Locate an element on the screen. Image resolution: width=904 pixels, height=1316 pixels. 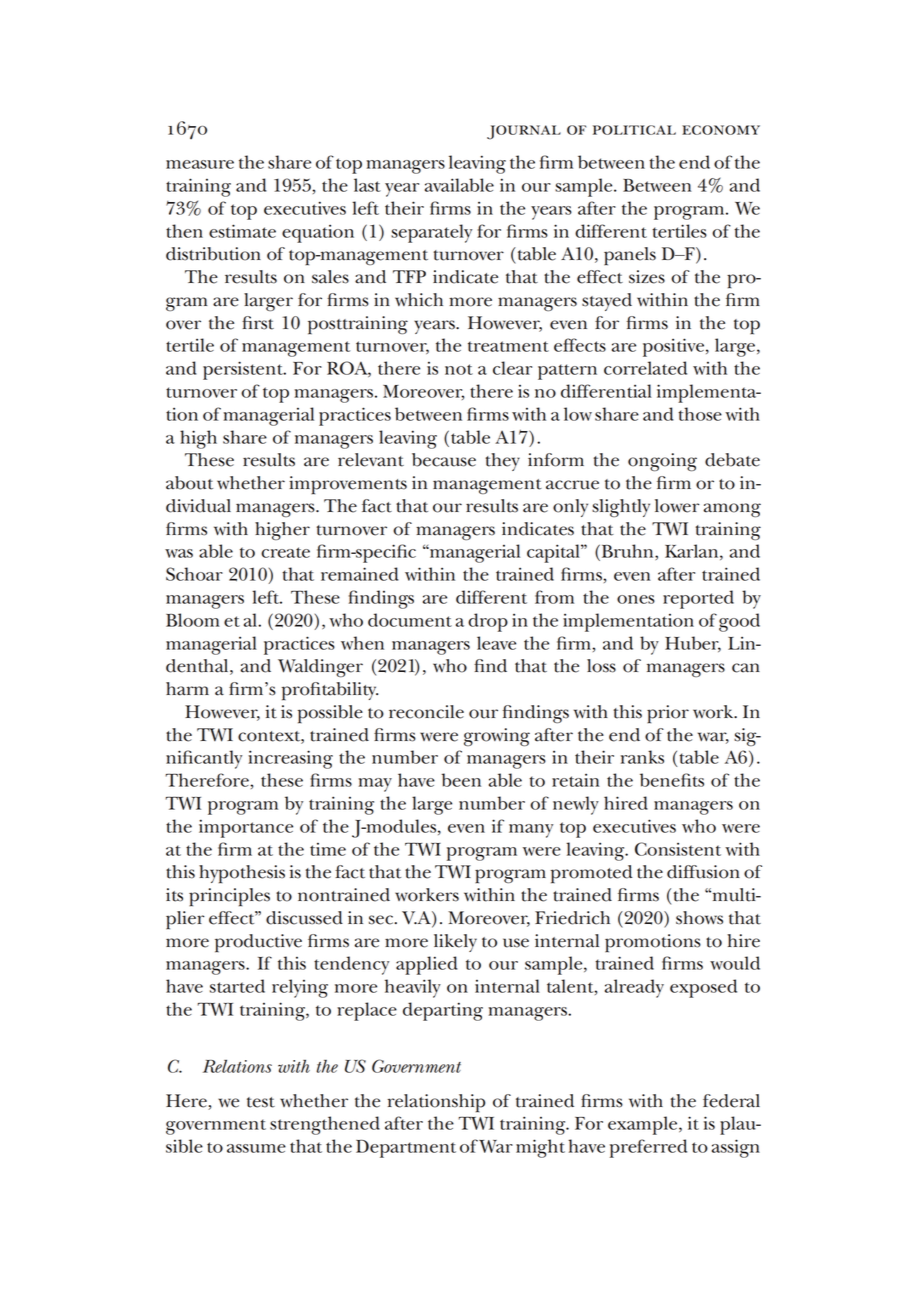
measure is located at coordinates (200, 164).
